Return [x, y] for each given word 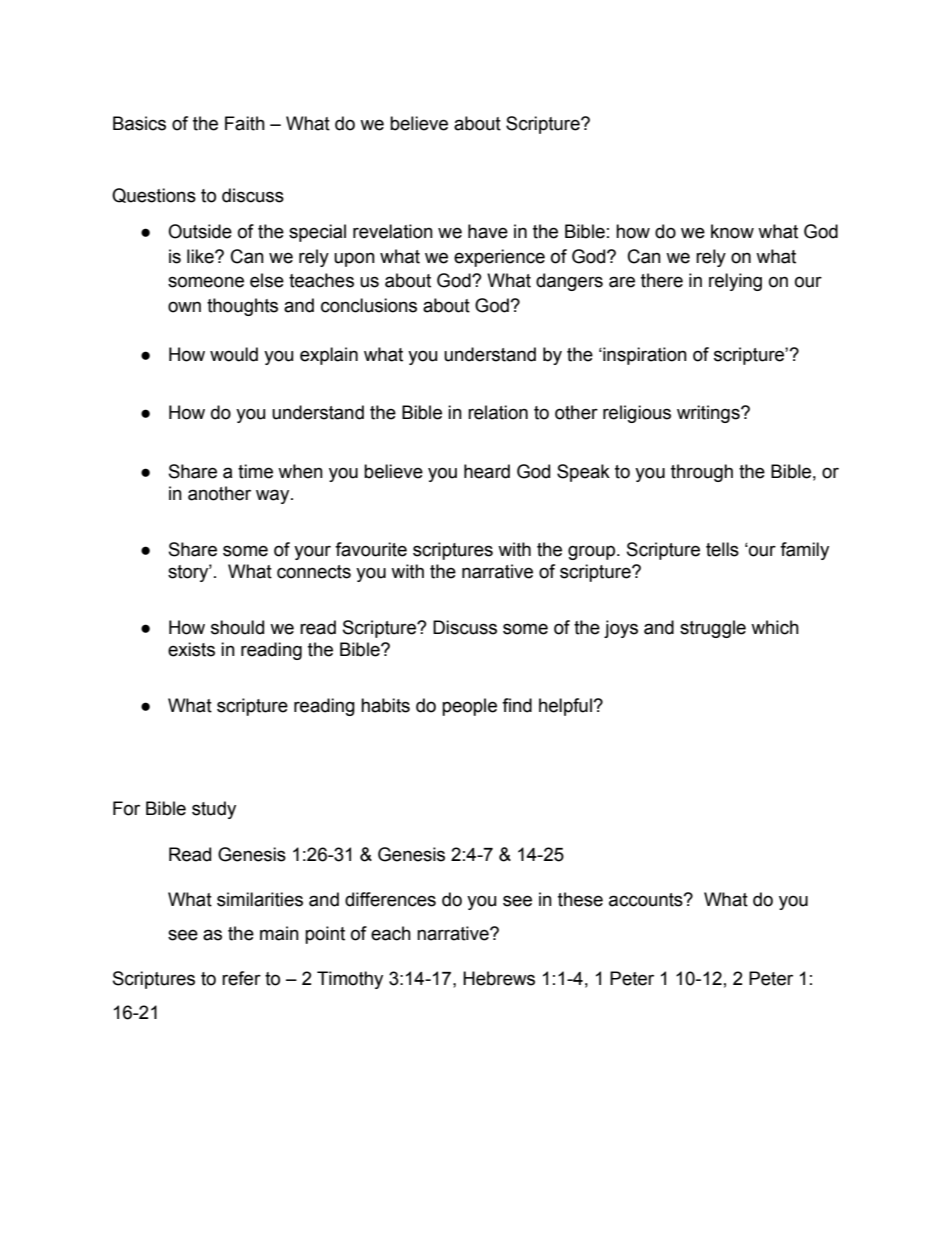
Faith [245, 123]
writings [709, 414]
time [255, 471]
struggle [713, 629]
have [488, 231]
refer [241, 978]
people [469, 707]
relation [498, 412]
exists [191, 649]
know [732, 231]
